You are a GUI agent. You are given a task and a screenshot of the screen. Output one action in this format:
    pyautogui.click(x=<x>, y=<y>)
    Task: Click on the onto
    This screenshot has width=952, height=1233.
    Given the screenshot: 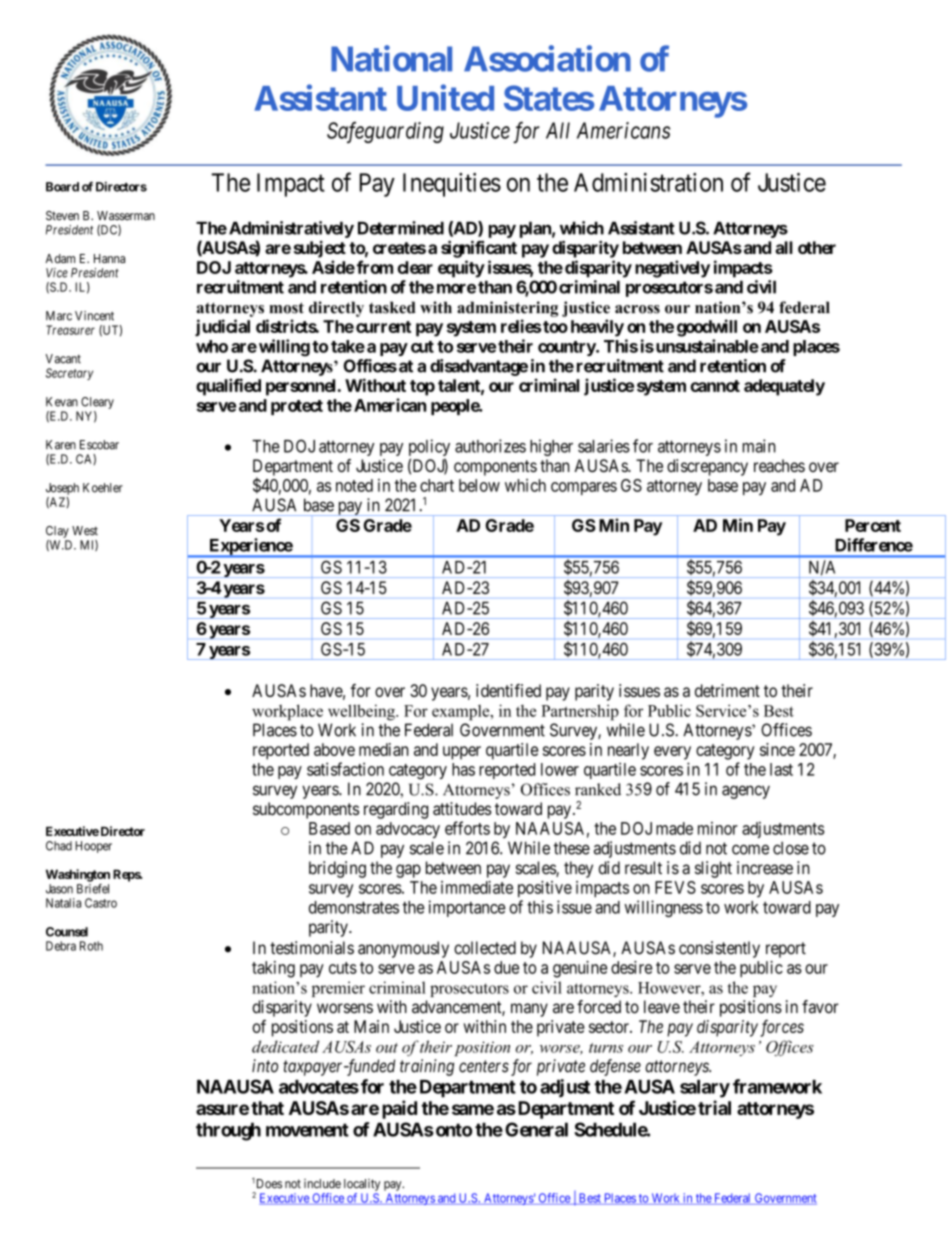 What is the action you would take?
    pyautogui.click(x=452, y=1130)
